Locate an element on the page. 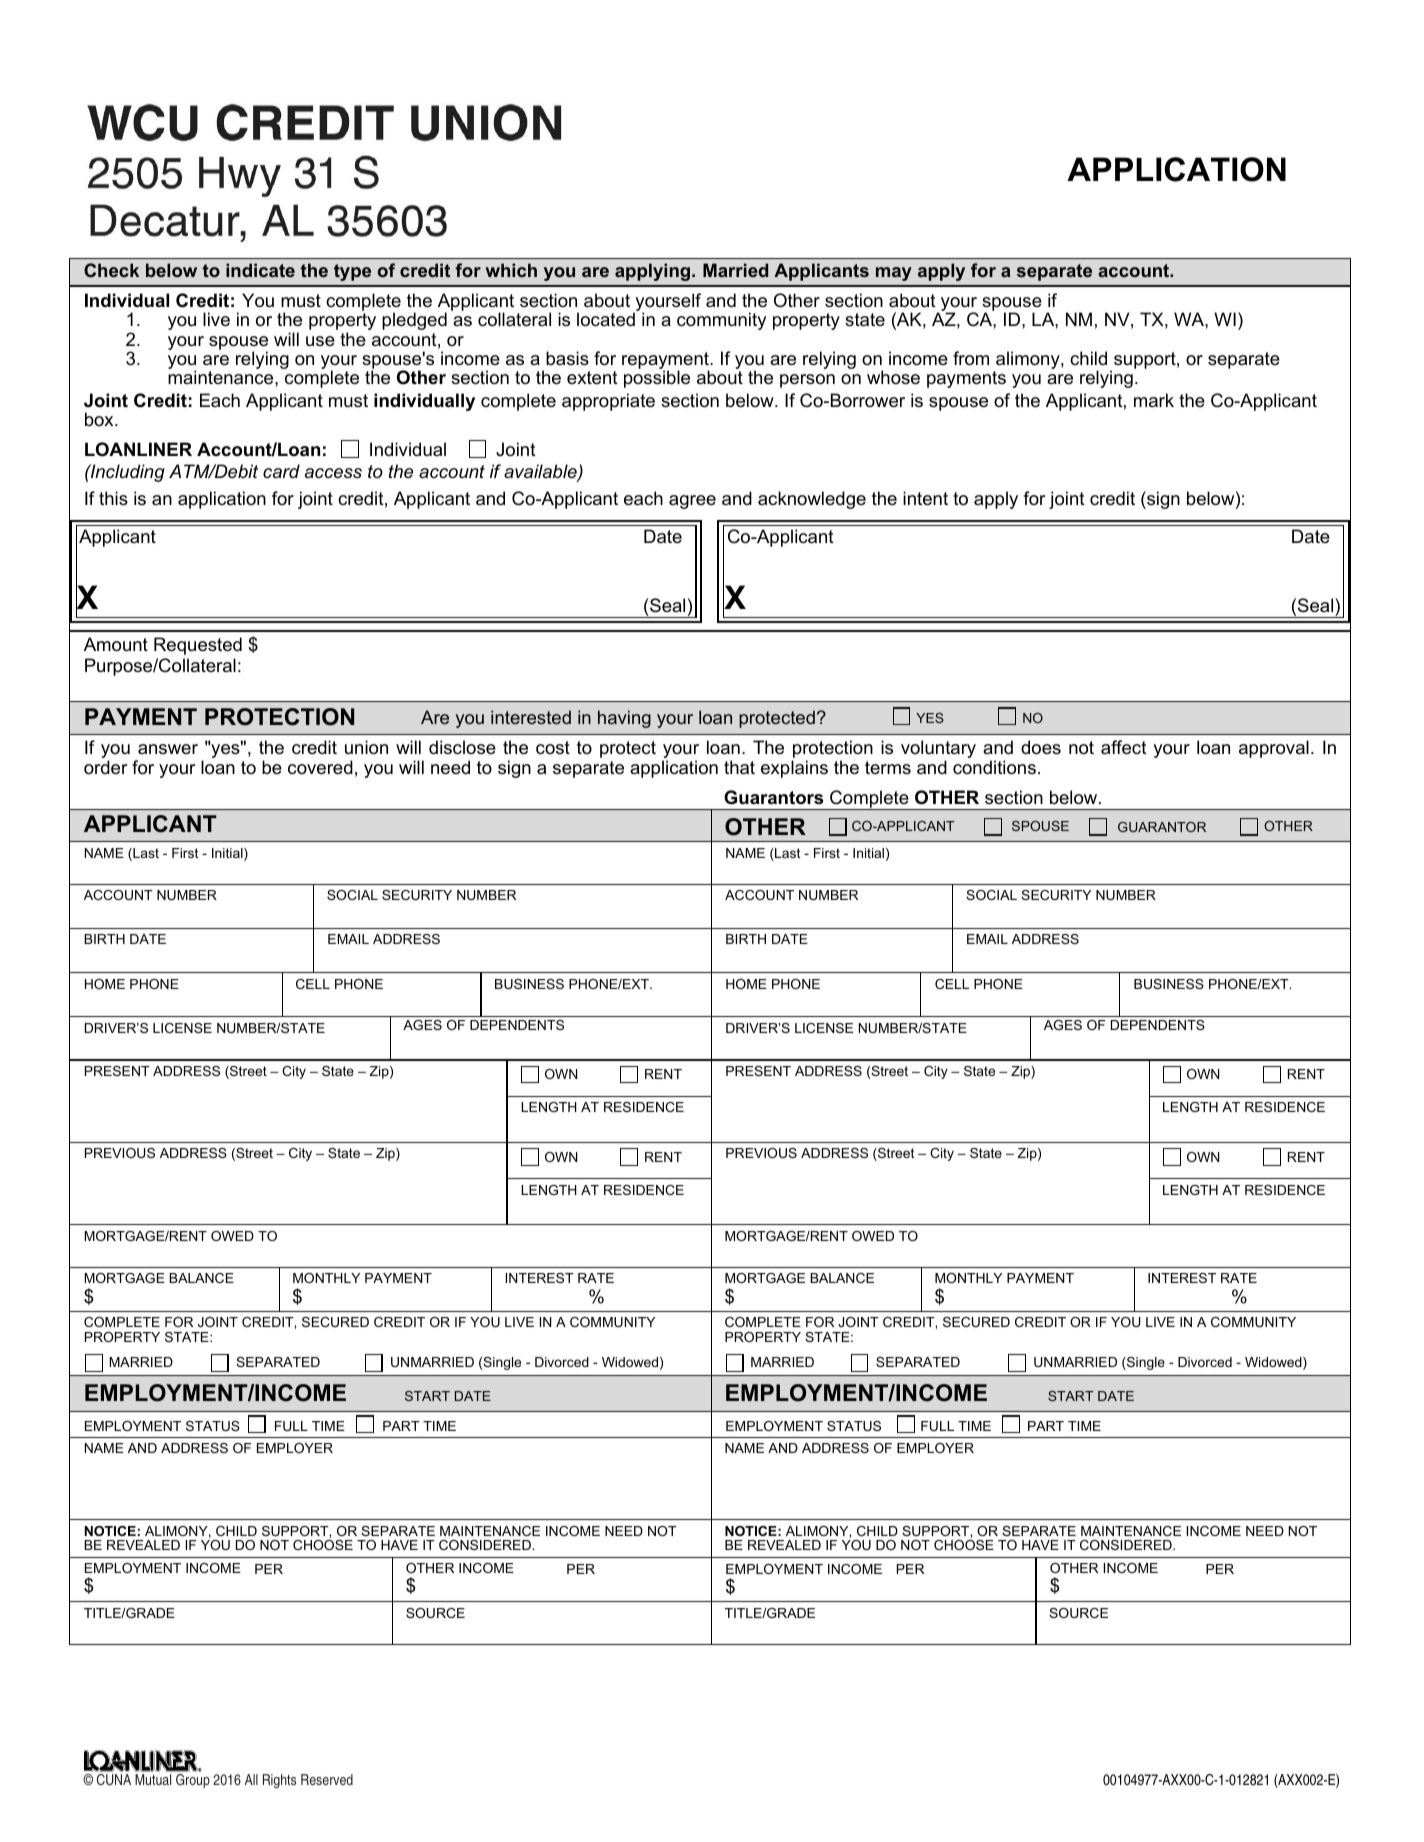  Rights is located at coordinates (279, 1781).
